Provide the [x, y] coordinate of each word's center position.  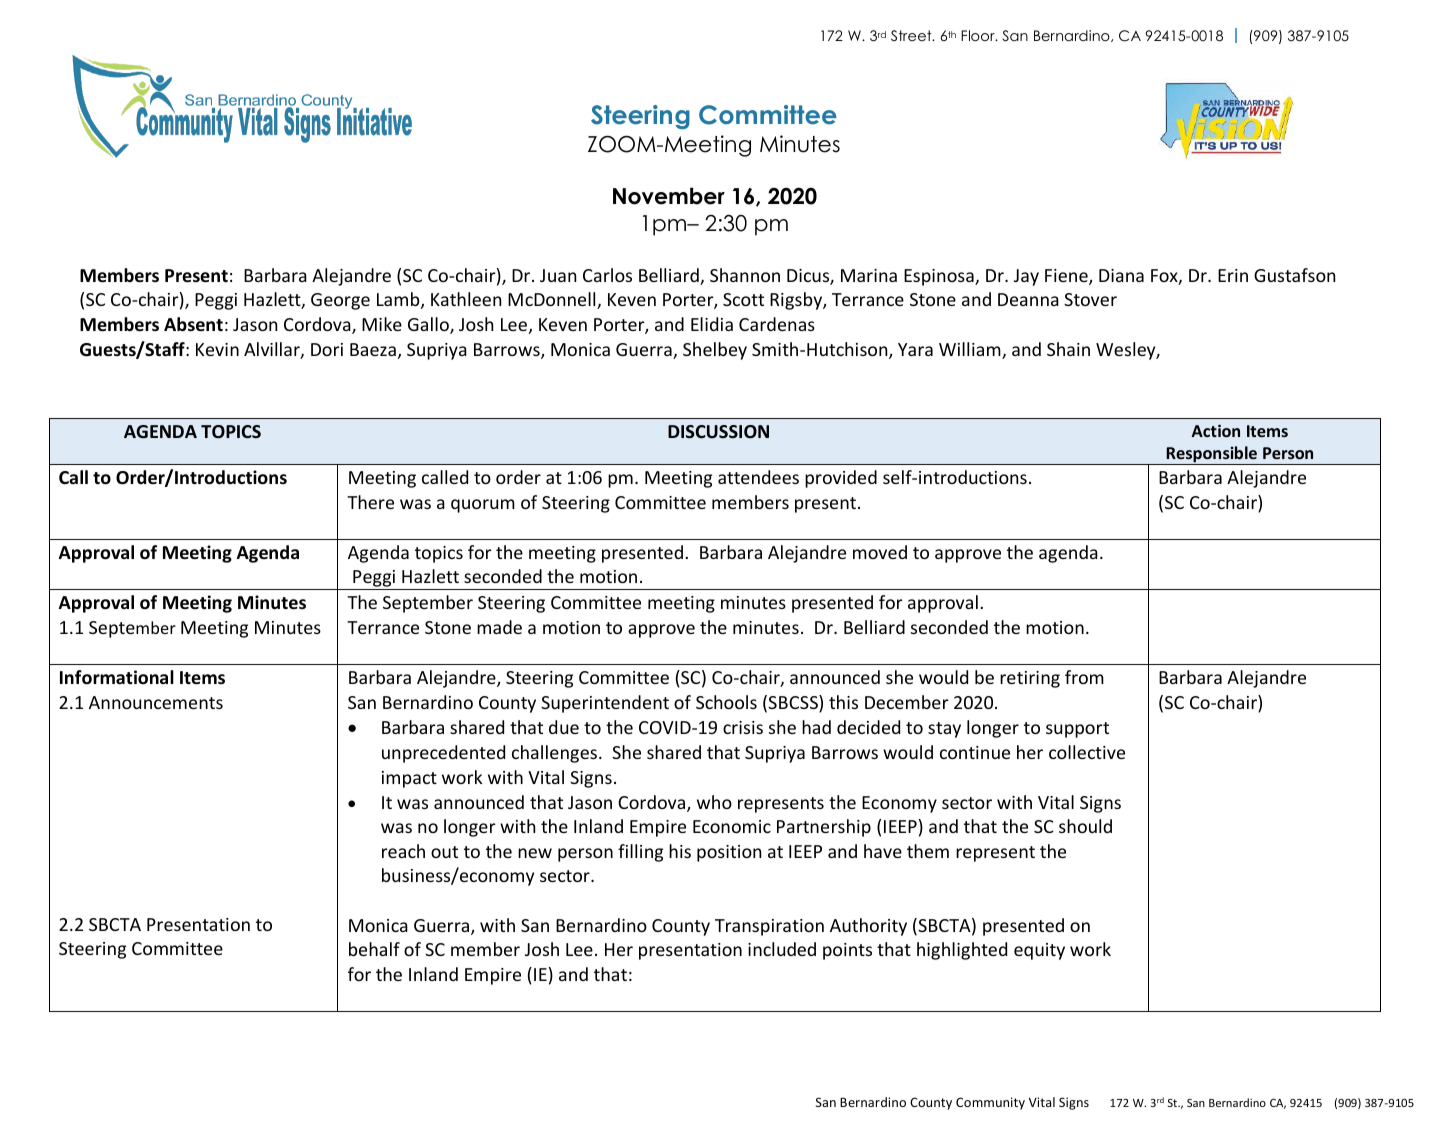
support [1077, 730]
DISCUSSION [718, 431]
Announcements [156, 702]
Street [912, 35]
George [340, 301]
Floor [979, 35]
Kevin [217, 349]
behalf [374, 949]
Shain [1068, 349]
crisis [743, 727]
